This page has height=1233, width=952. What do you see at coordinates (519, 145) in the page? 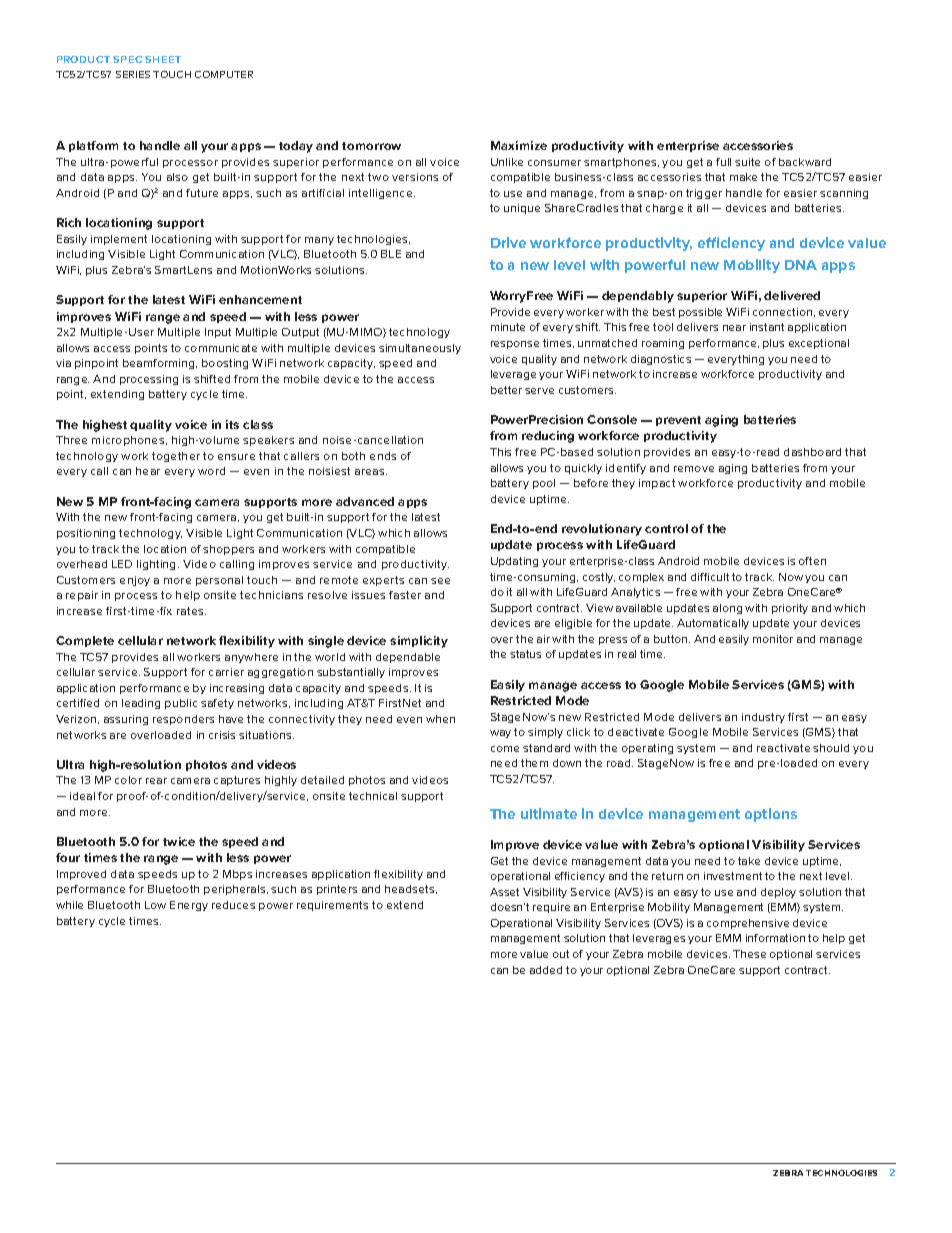
I see `Maximize` at bounding box center [519, 145].
